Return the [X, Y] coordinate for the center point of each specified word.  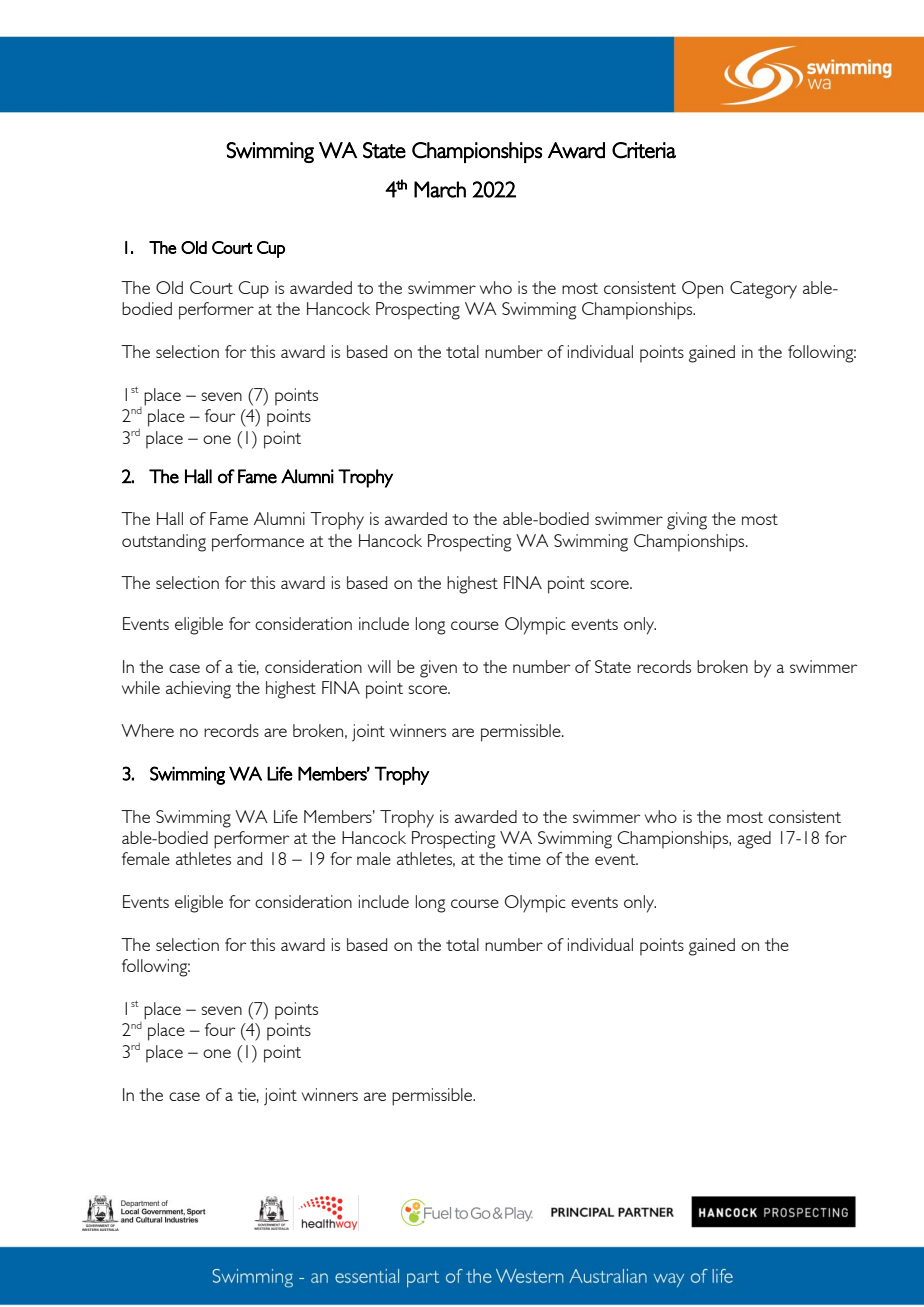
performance [258, 543]
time [524, 858]
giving [687, 521]
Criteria [644, 150]
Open [702, 290]
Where [147, 730]
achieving [198, 690]
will [379, 666]
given [438, 669]
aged [754, 840]
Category [763, 290]
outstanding [164, 543]
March [440, 189]
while [141, 687]
